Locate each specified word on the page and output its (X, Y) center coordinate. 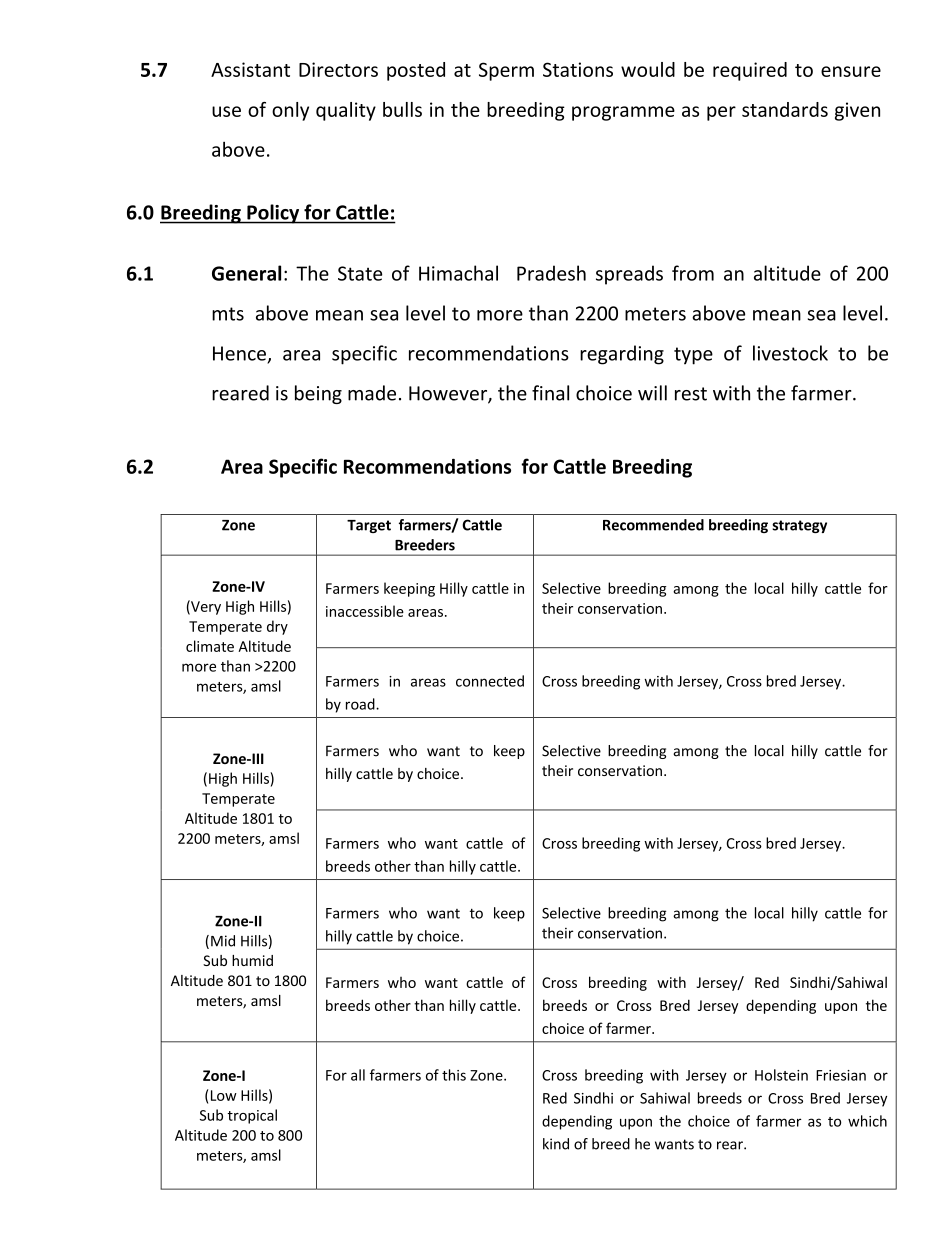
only (290, 111)
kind (556, 1144)
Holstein (781, 1075)
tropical (252, 1116)
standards (785, 109)
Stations (578, 69)
